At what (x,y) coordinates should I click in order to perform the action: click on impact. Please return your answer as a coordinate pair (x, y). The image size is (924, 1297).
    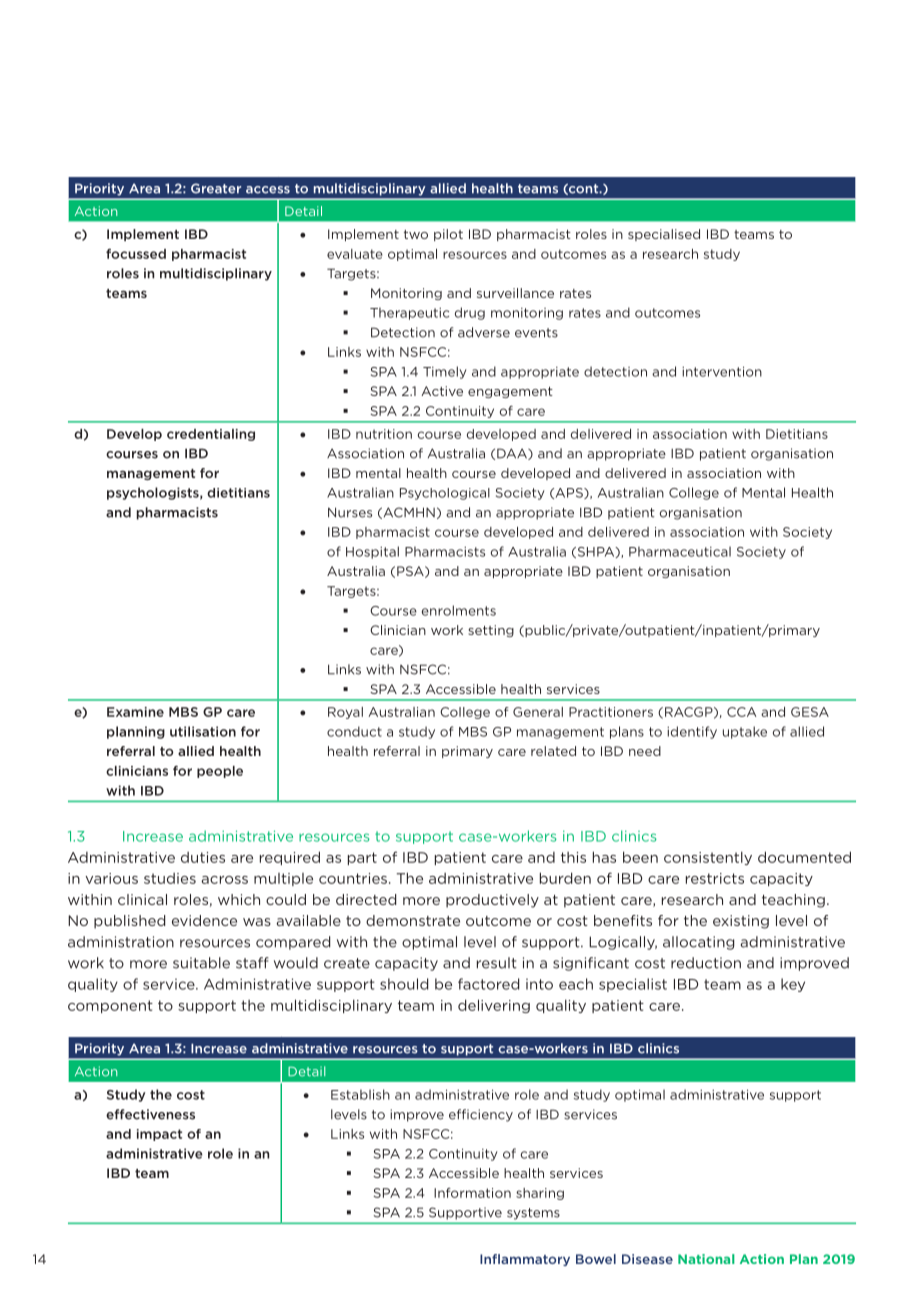
    Looking at the image, I should click on (159, 1135).
